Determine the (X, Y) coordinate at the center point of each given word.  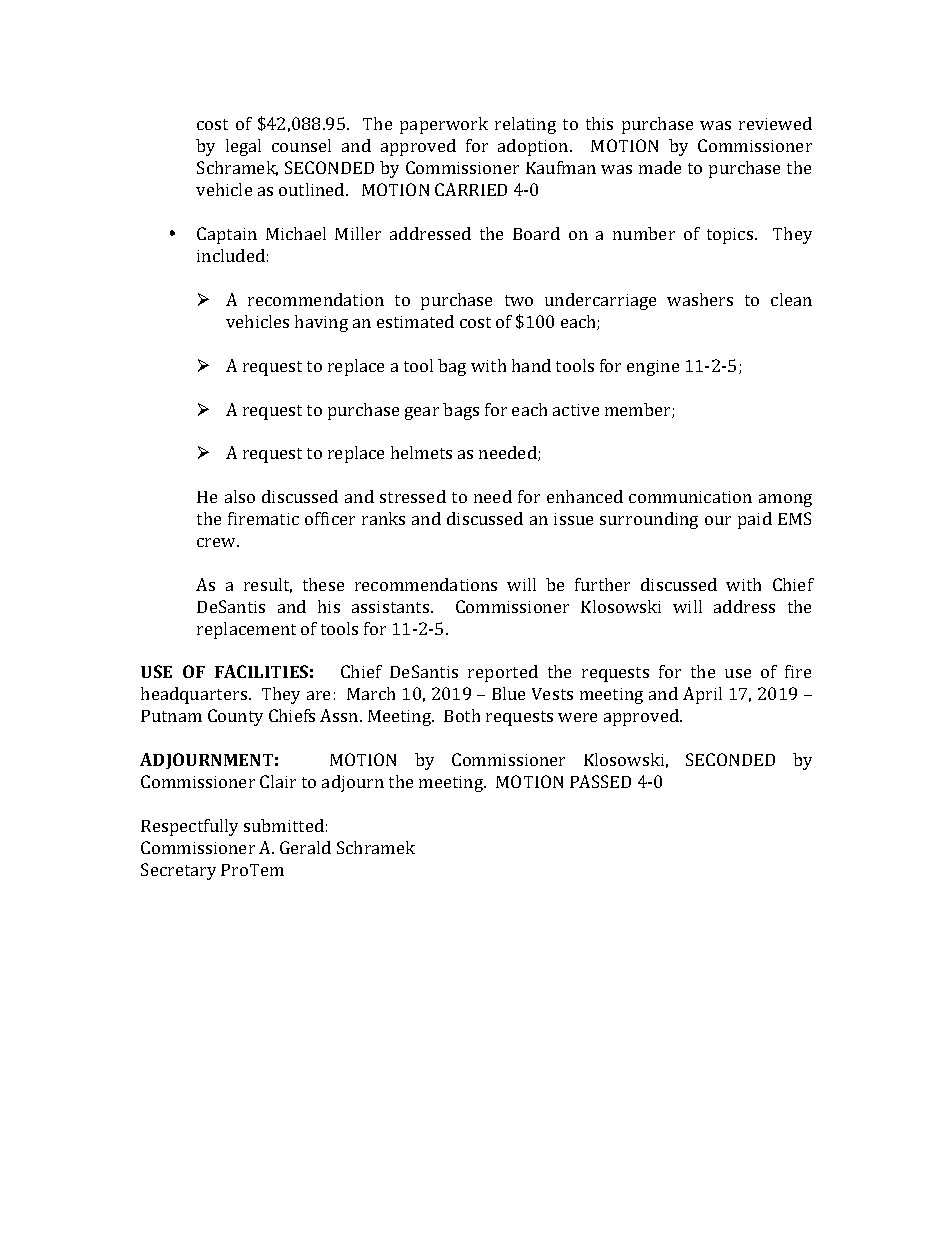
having (321, 323)
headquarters (195, 695)
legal (243, 147)
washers (700, 299)
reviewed (775, 123)
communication (690, 497)
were (577, 717)
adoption (534, 147)
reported (503, 673)
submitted (284, 825)
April (702, 695)
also (240, 496)
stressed (413, 496)
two (519, 300)
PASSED (600, 781)
